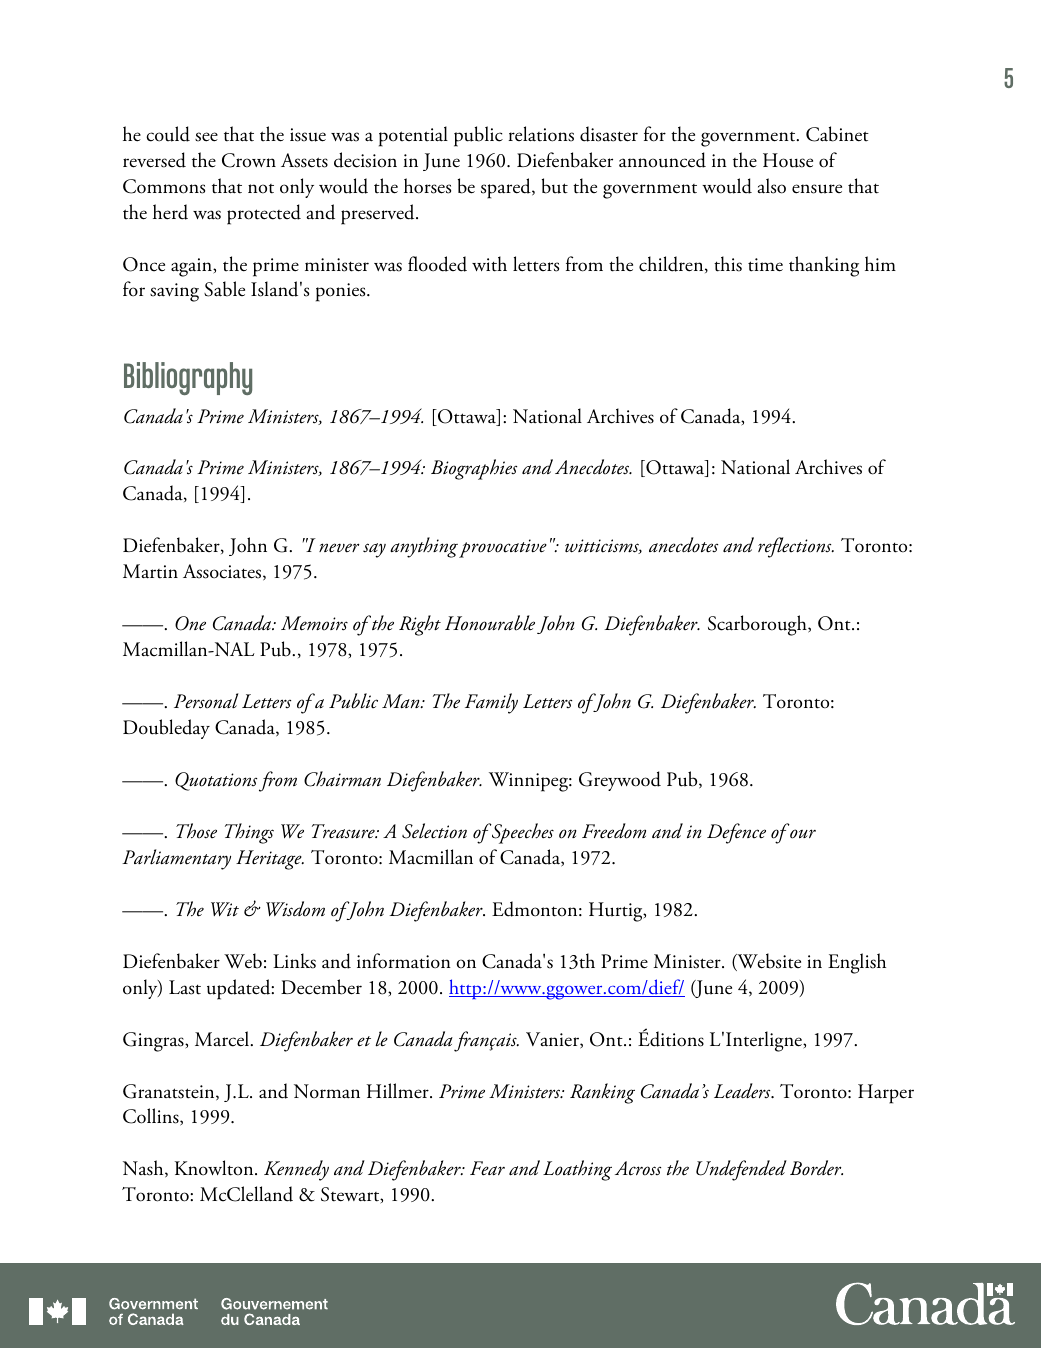 The height and width of the screenshot is (1348, 1041). What do you see at coordinates (555, 186) in the screenshot?
I see `but` at bounding box center [555, 186].
